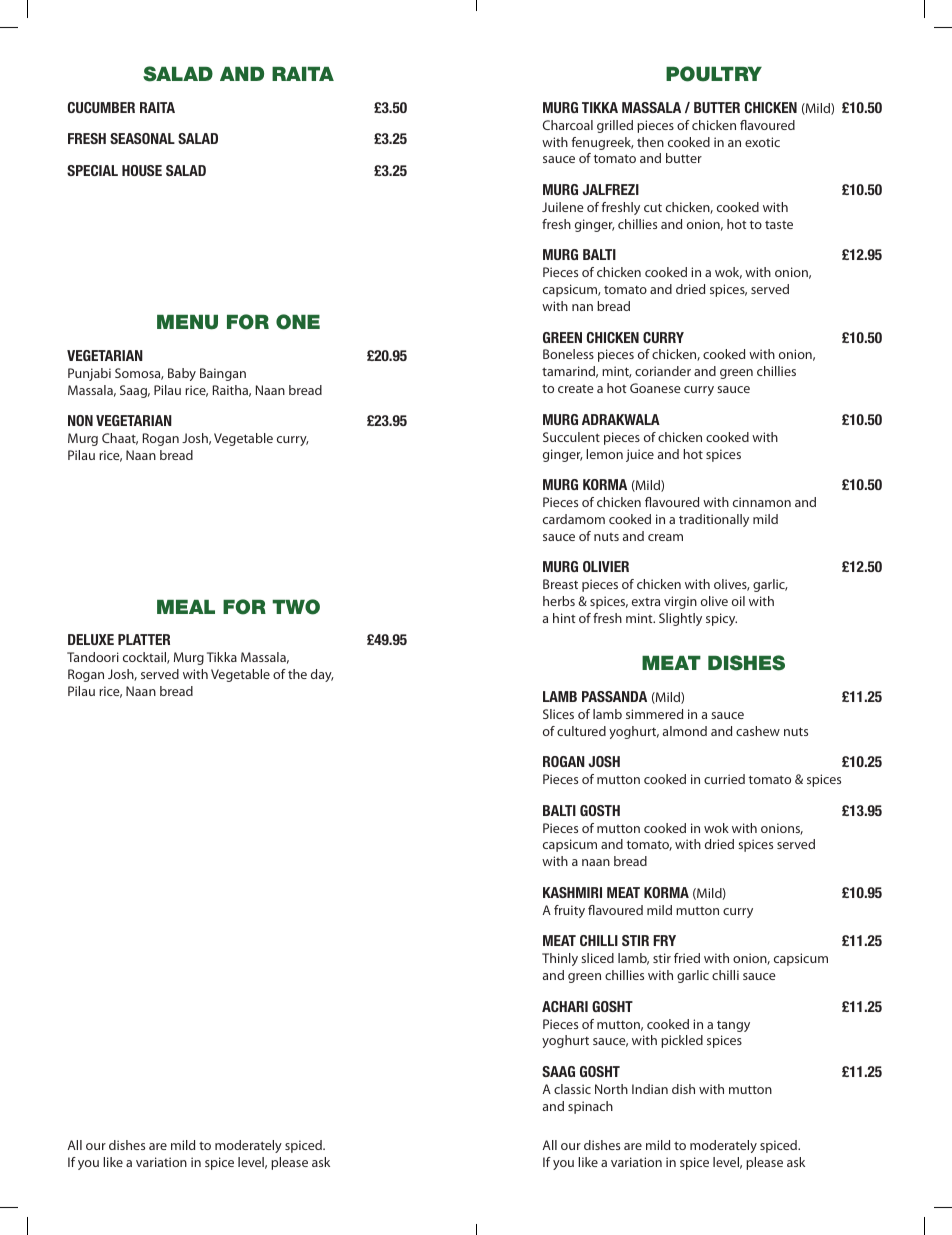 This screenshot has width=952, height=1235. Describe the element at coordinates (682, 1041) in the screenshot. I see `pickled` at that location.
